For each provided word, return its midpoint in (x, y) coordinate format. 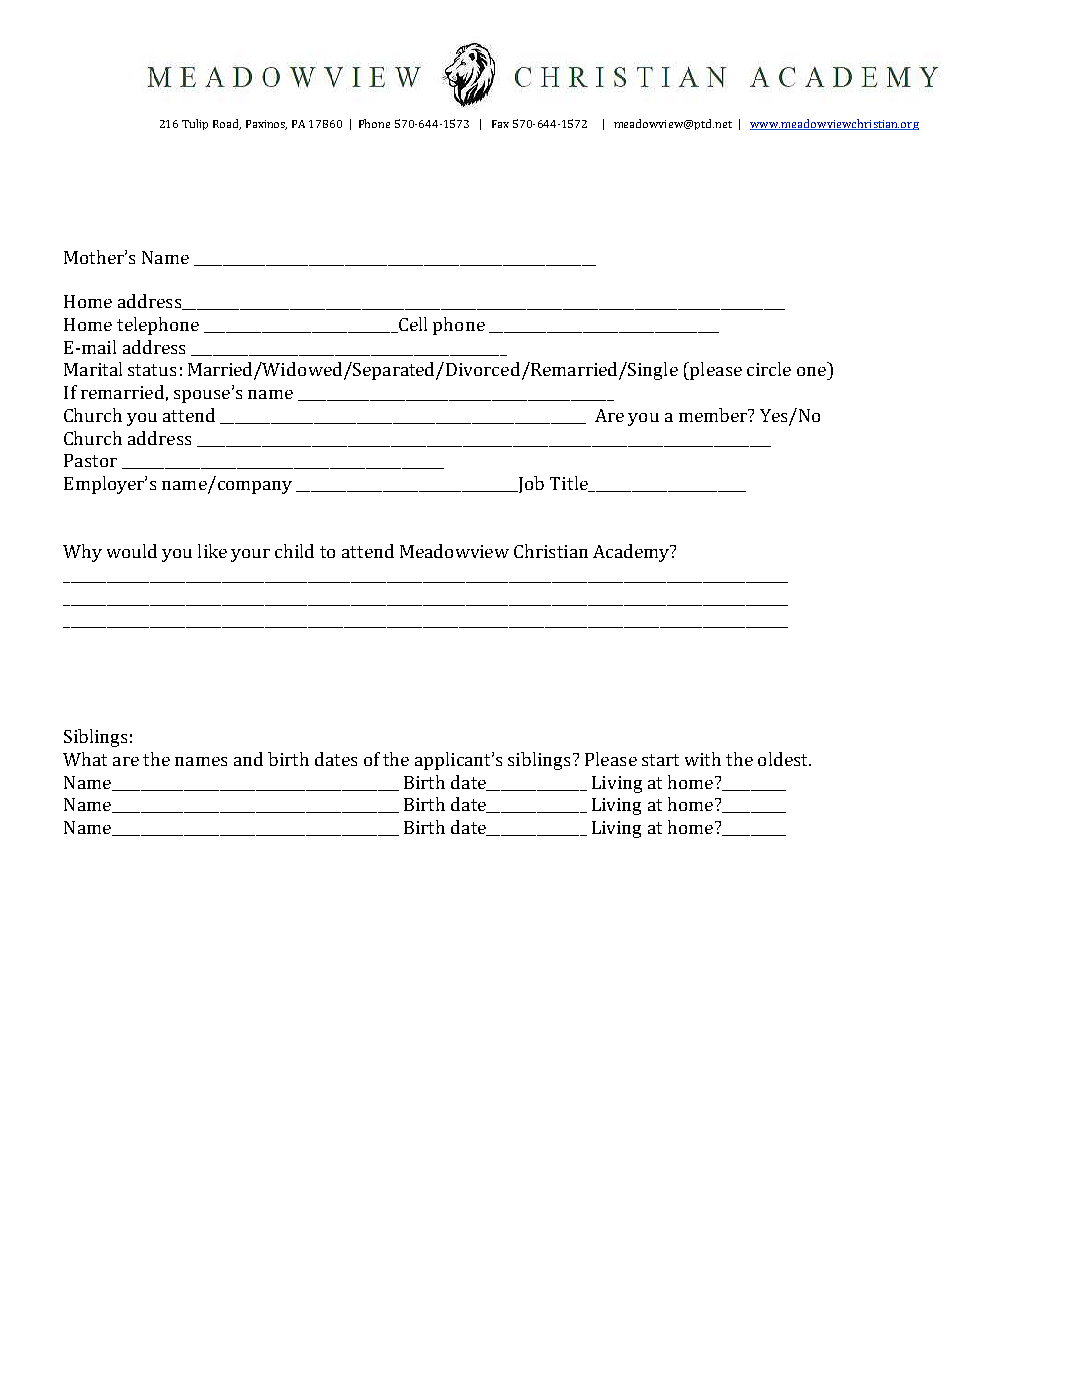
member (714, 415)
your (250, 555)
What (85, 759)
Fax (500, 124)
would (132, 551)
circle (769, 369)
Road (227, 124)
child (294, 551)
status (152, 370)
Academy (632, 553)
